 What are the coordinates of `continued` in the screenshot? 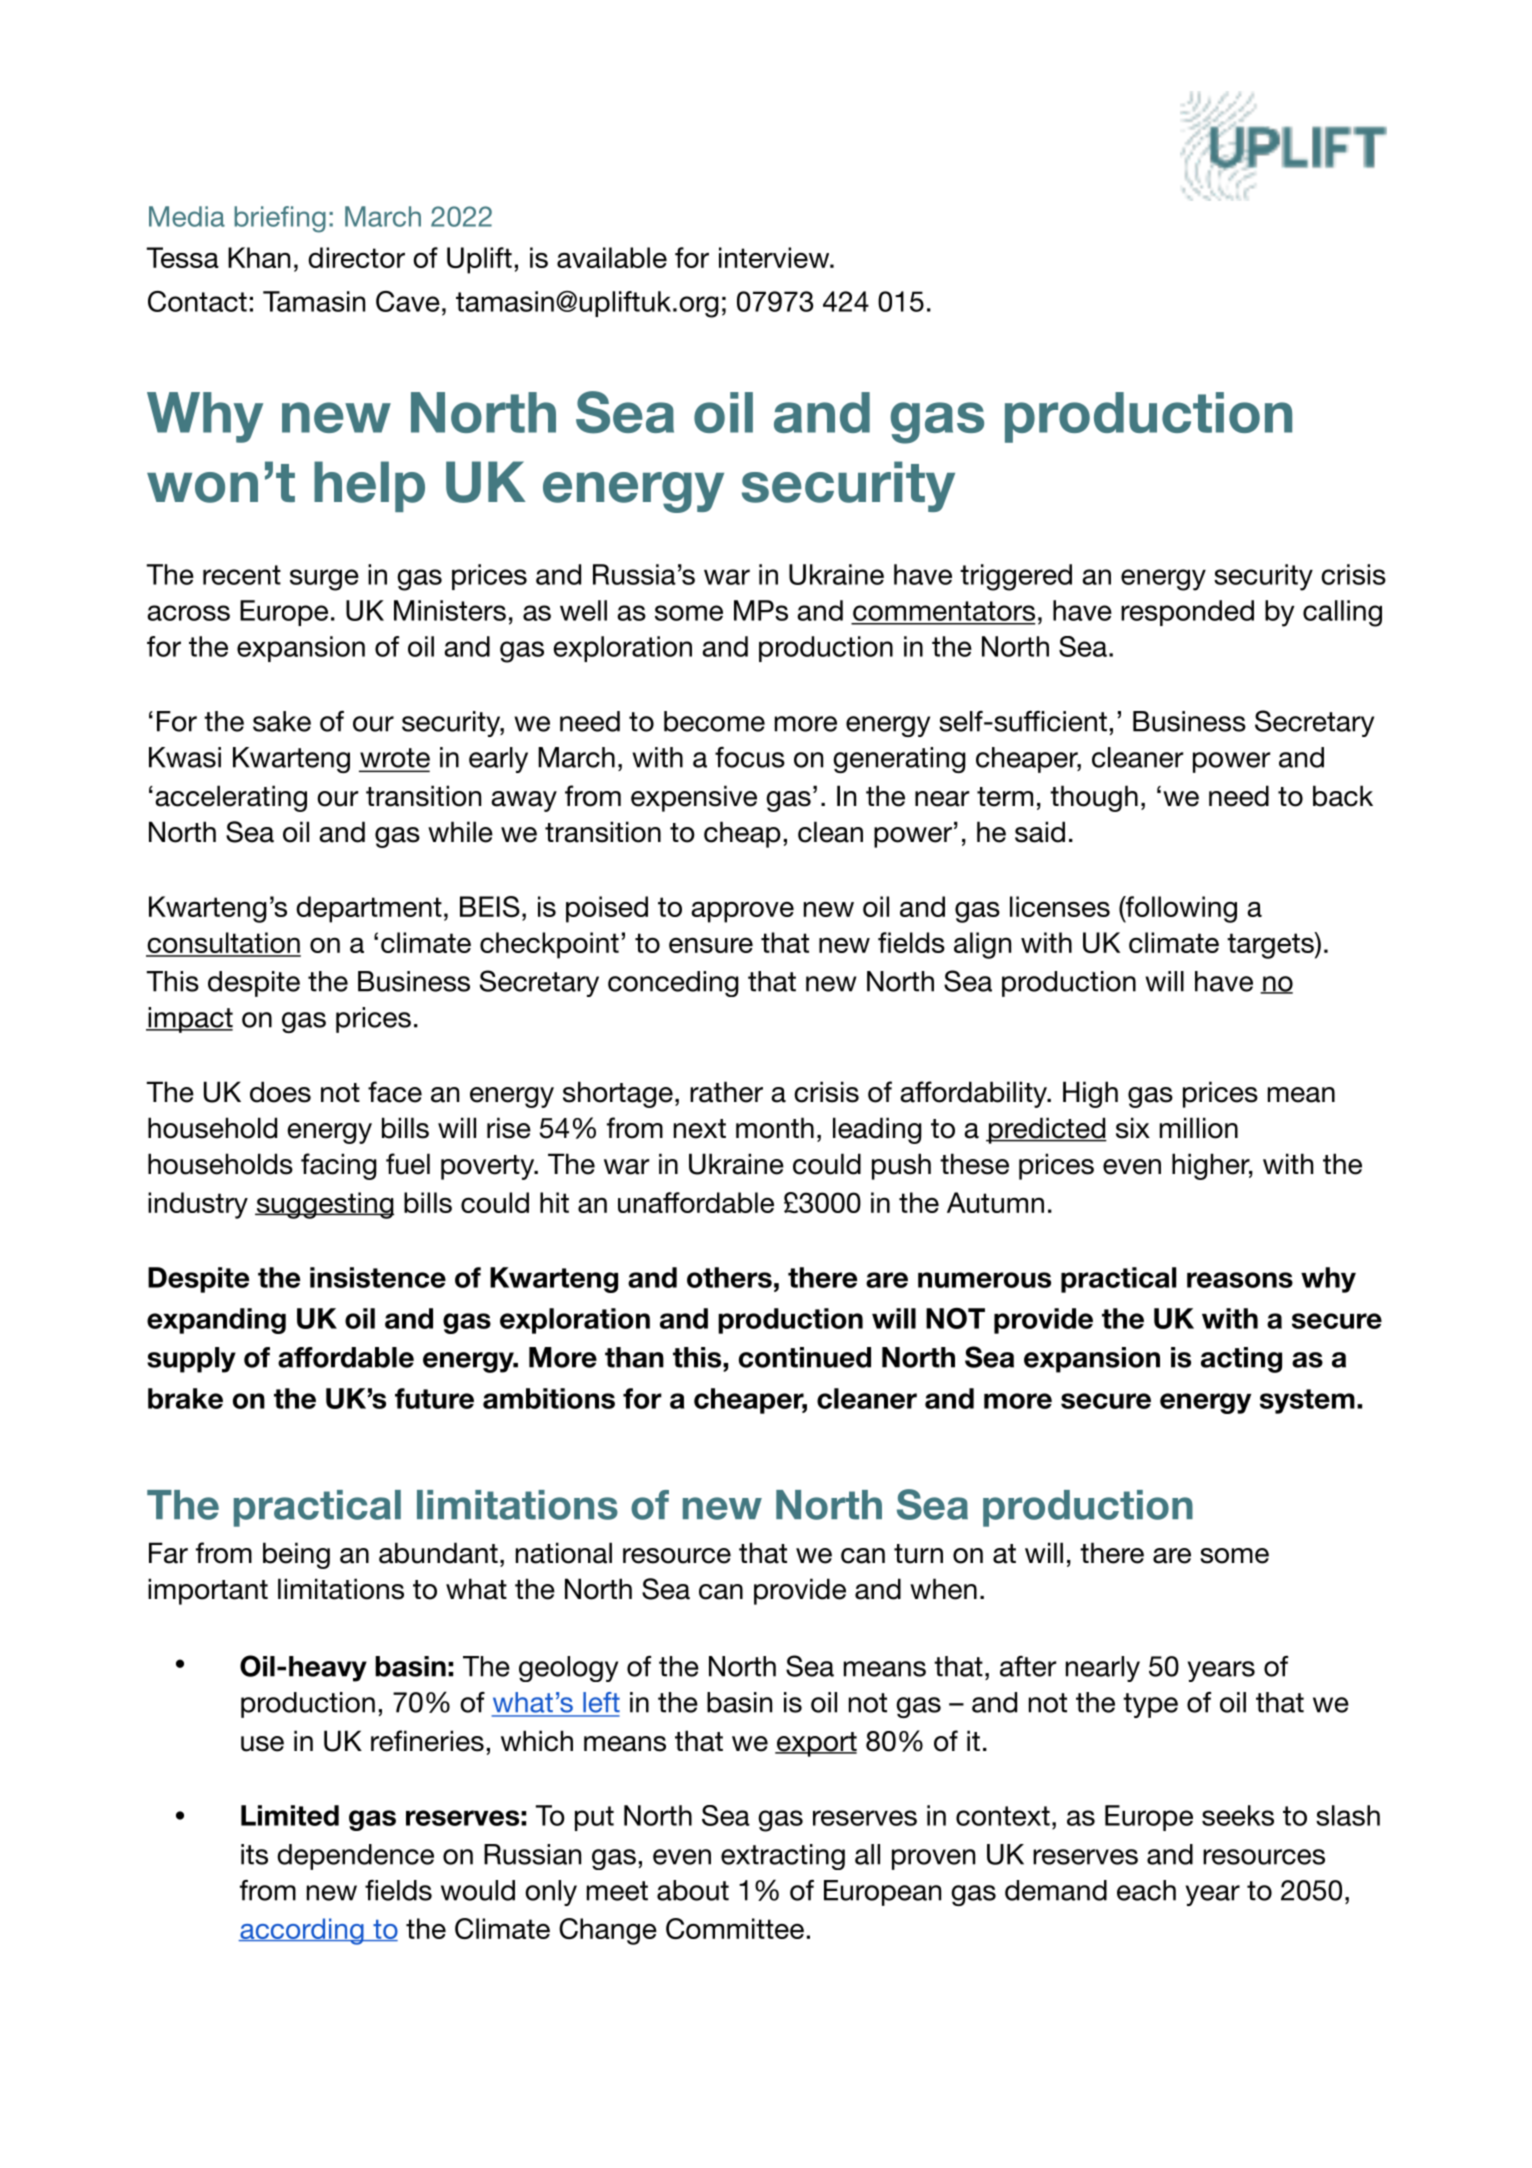 It's located at (805, 1357).
